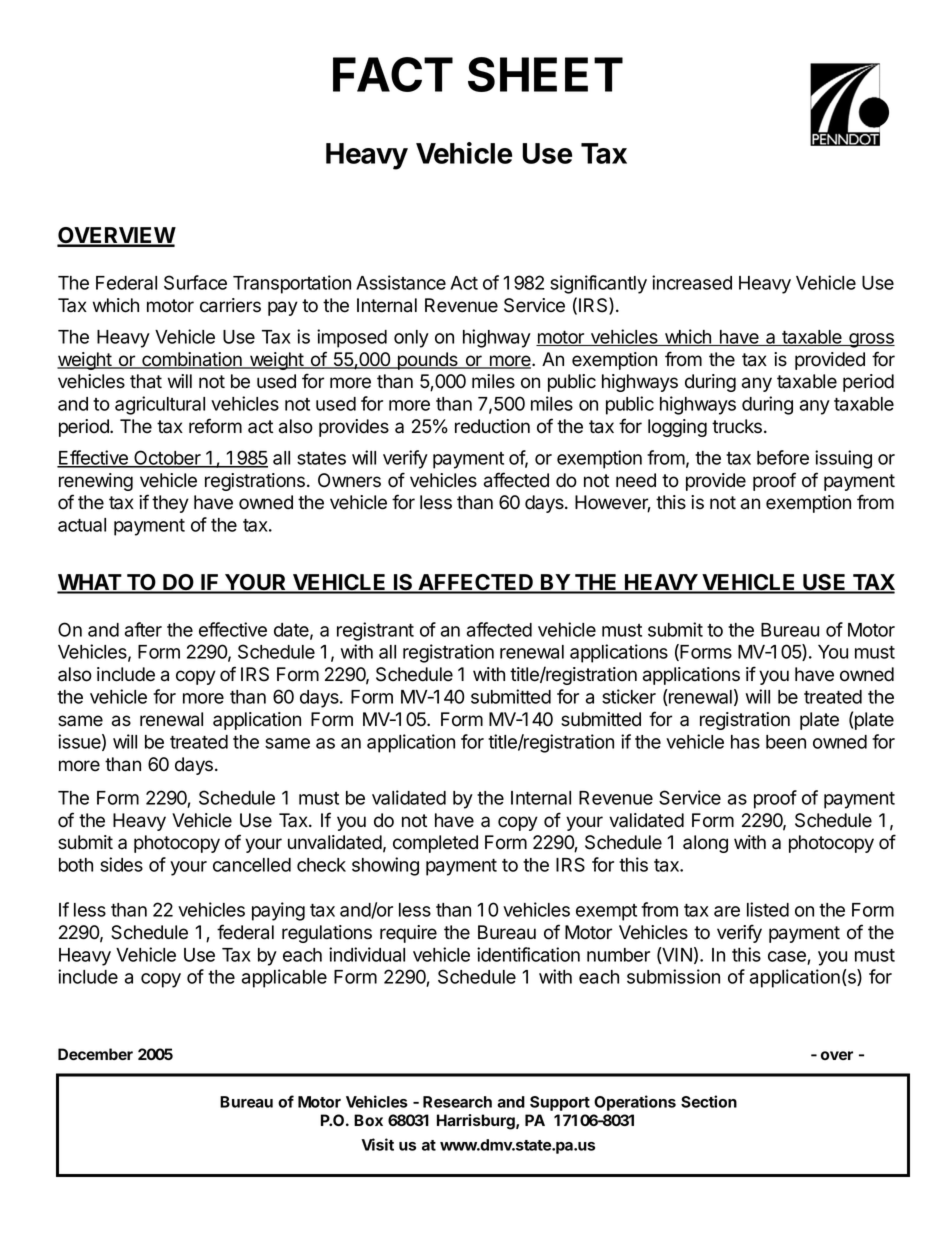  I want to click on SHEET, so click(545, 74).
